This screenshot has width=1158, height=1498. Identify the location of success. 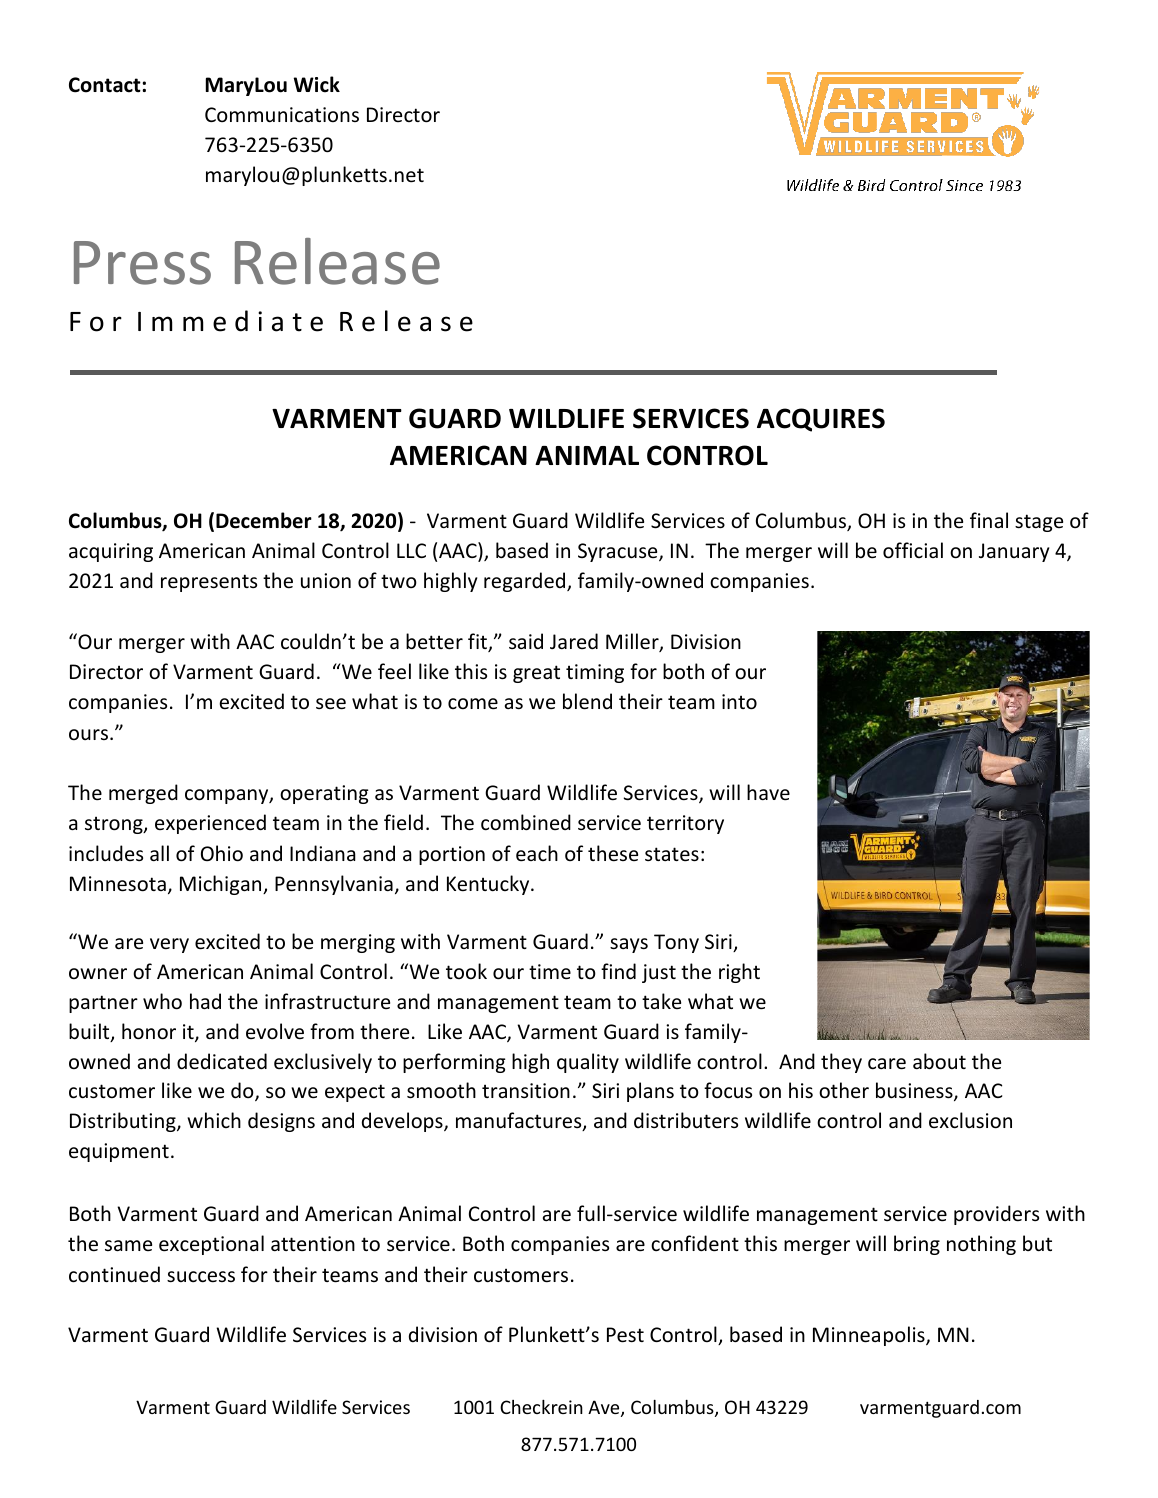
(201, 1277).
